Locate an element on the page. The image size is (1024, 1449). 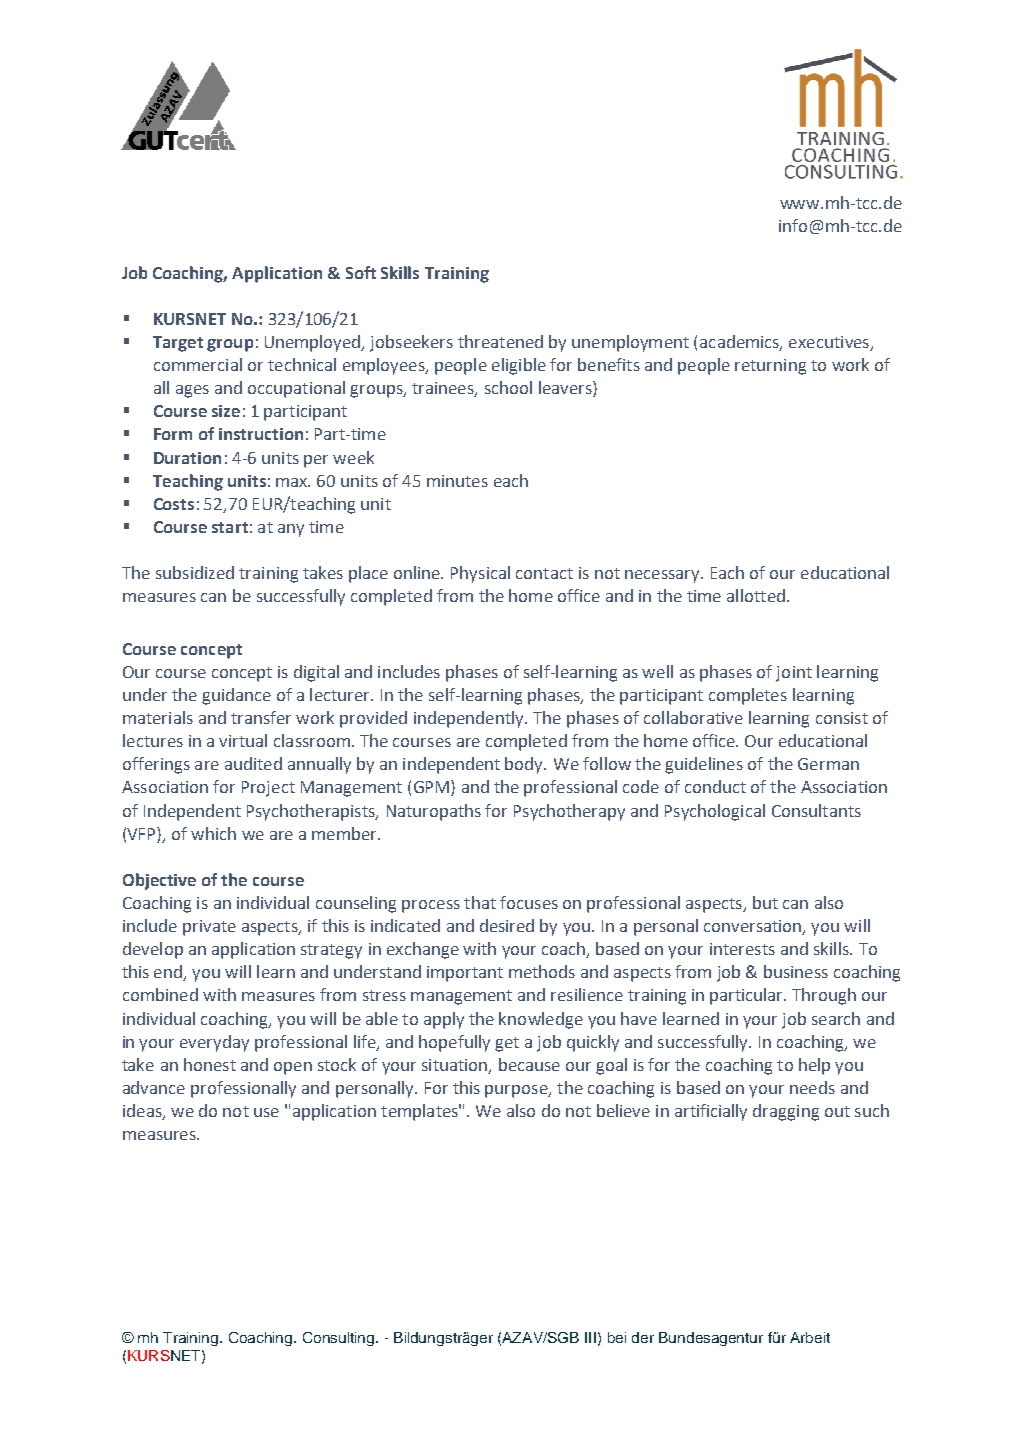
start is located at coordinates (230, 527).
